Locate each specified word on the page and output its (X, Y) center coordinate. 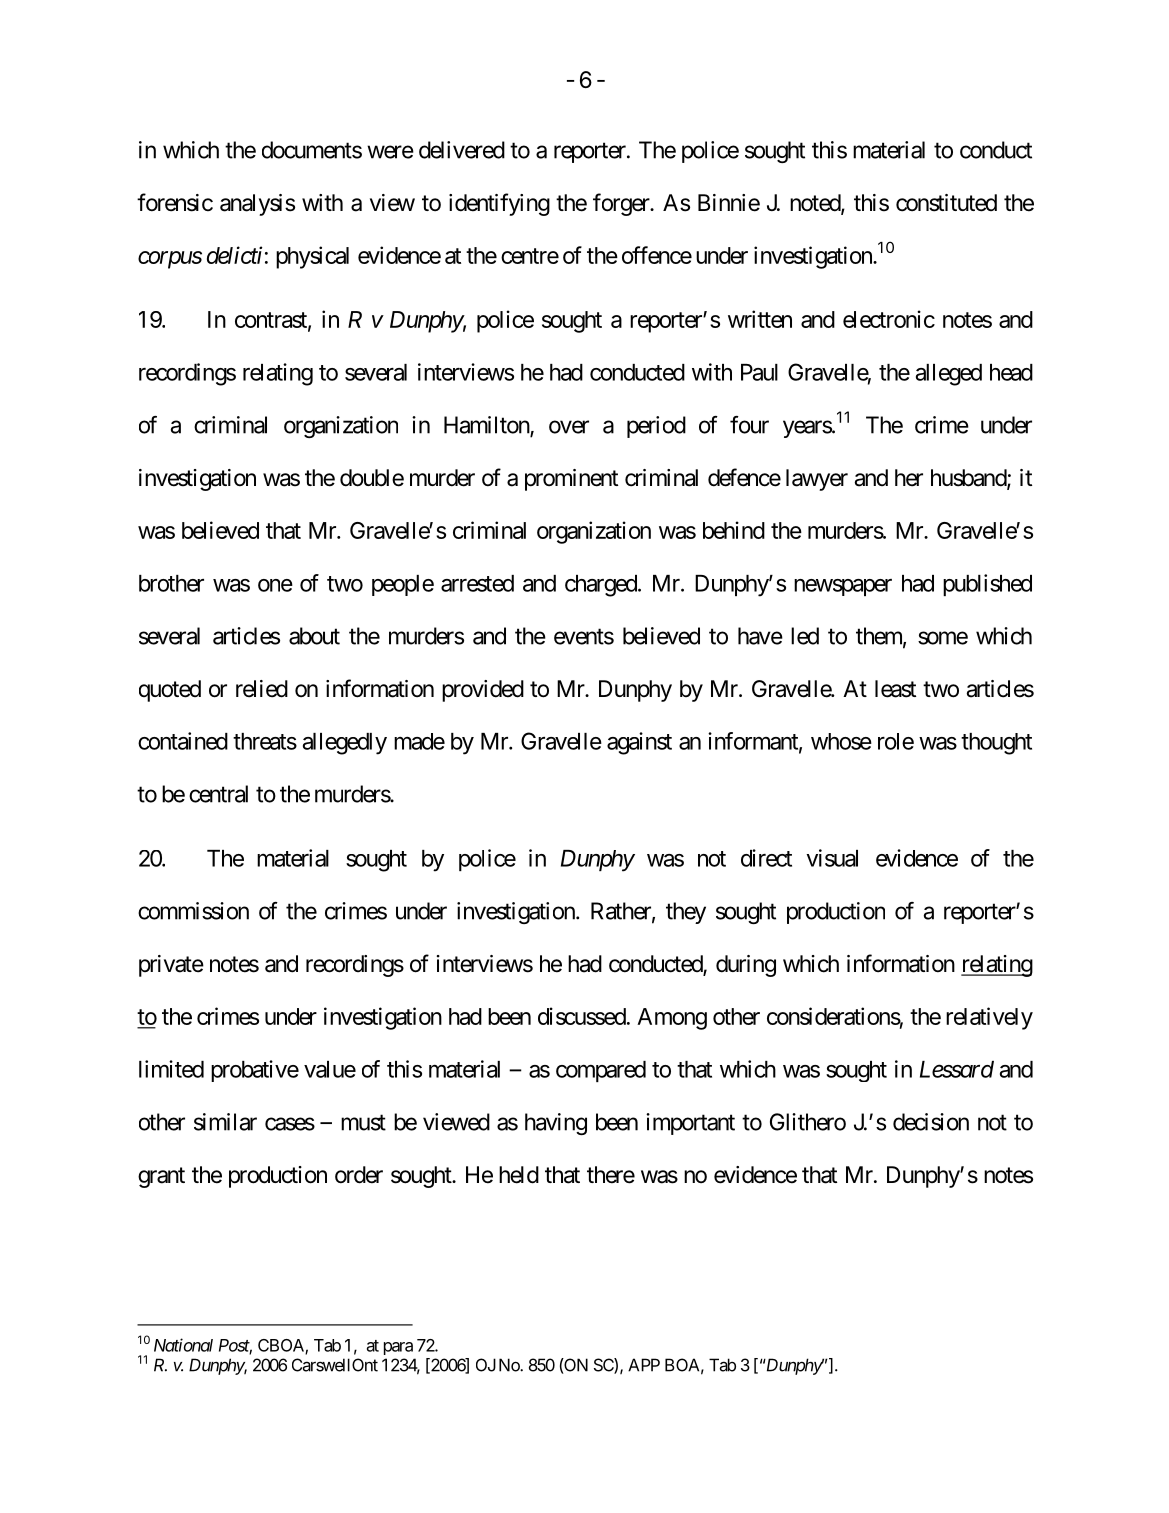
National (183, 1345)
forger (622, 204)
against (639, 743)
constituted (946, 203)
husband (969, 479)
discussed (582, 1016)
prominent (571, 480)
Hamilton (487, 426)
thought (996, 744)
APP (644, 1365)
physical (312, 257)
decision (931, 1122)
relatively (989, 1018)
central (218, 794)
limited (171, 1069)
